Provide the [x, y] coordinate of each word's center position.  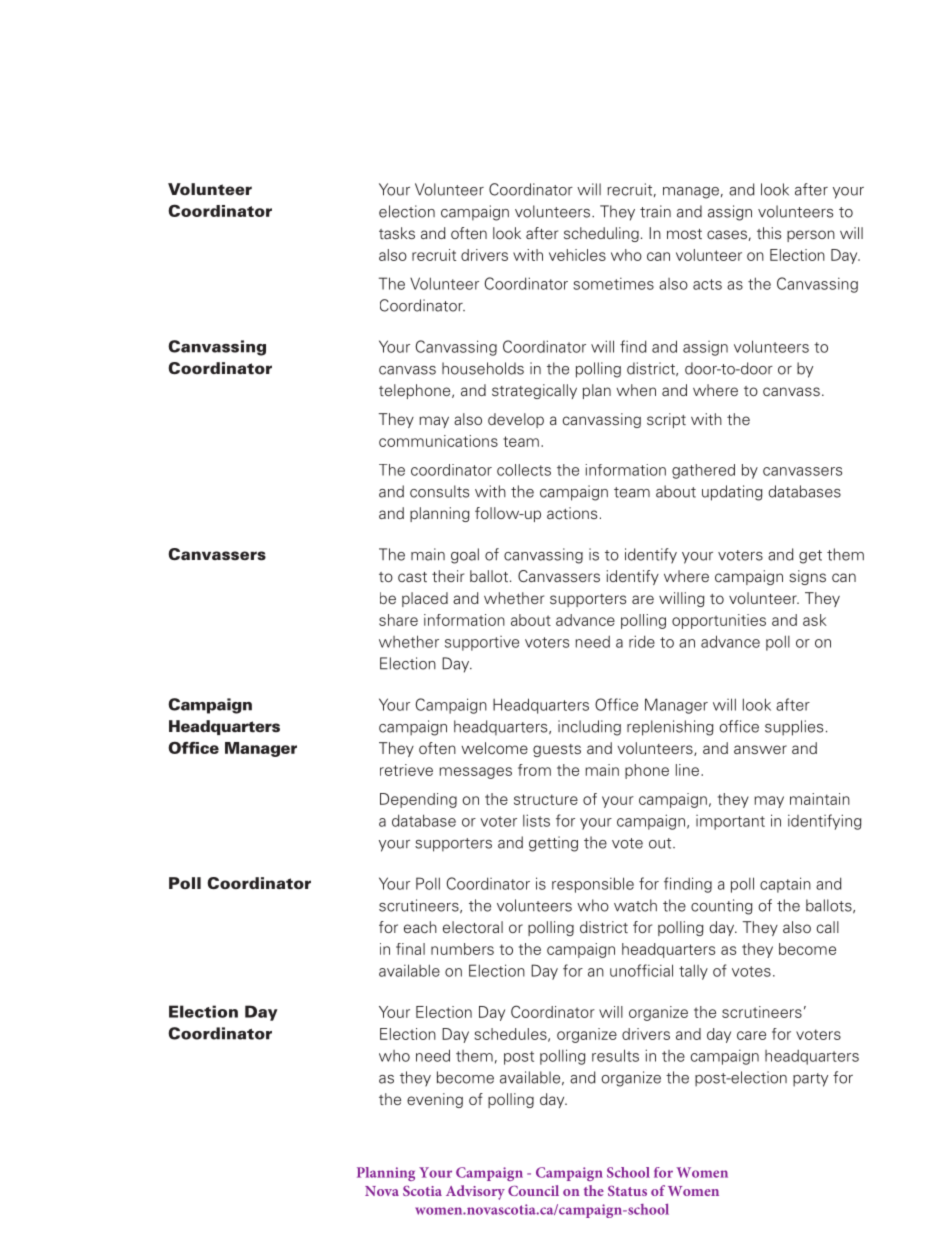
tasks [397, 233]
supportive [482, 643]
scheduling [601, 234]
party [810, 1080]
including [589, 728]
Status [627, 1191]
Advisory [475, 1192]
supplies [794, 728]
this [769, 233]
